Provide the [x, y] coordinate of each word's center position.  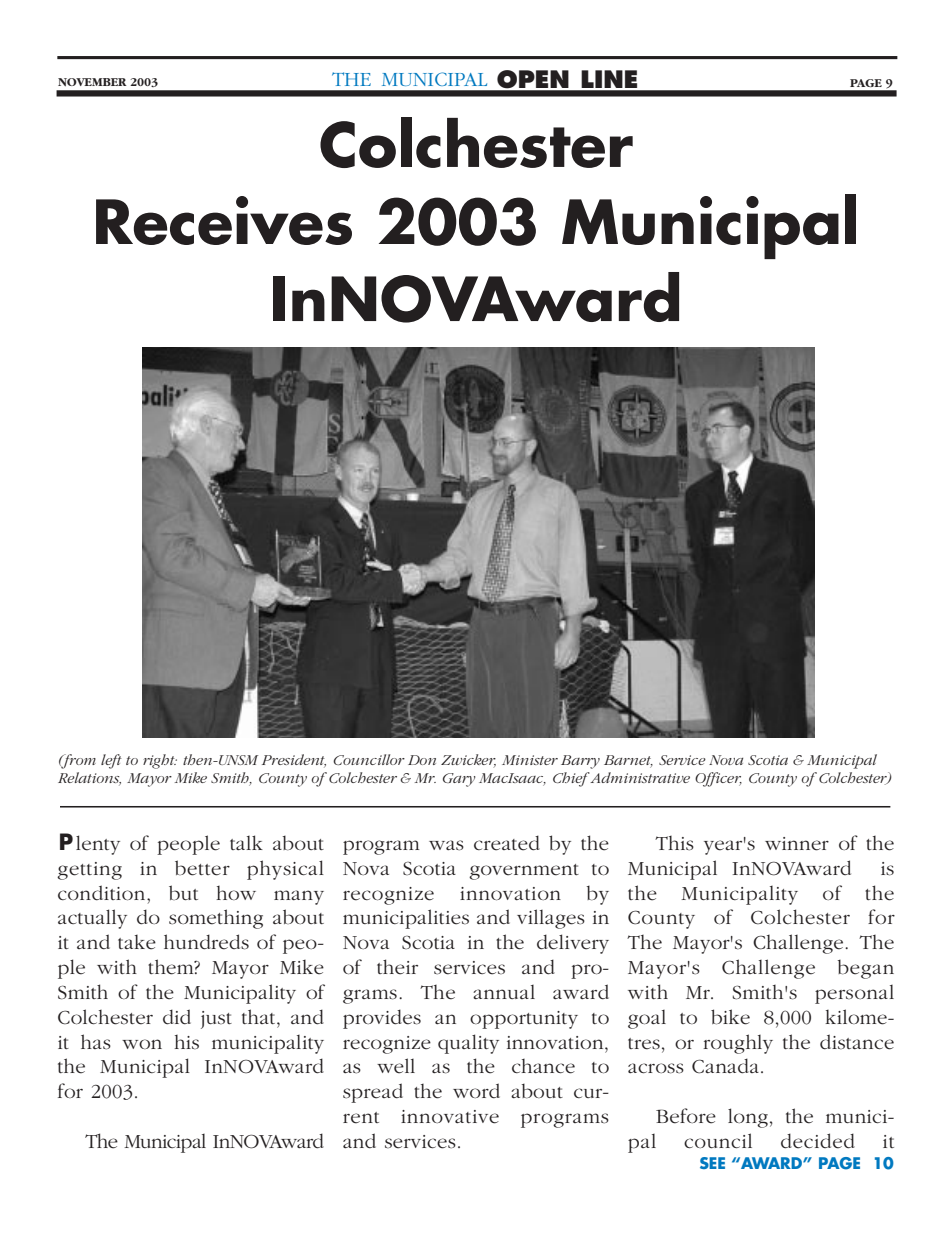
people [188, 845]
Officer [718, 779]
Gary [459, 780]
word [476, 1091]
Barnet [628, 761]
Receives [224, 220]
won [142, 1044]
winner [797, 844]
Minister [530, 760]
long [748, 1118]
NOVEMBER [92, 82]
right [160, 761]
